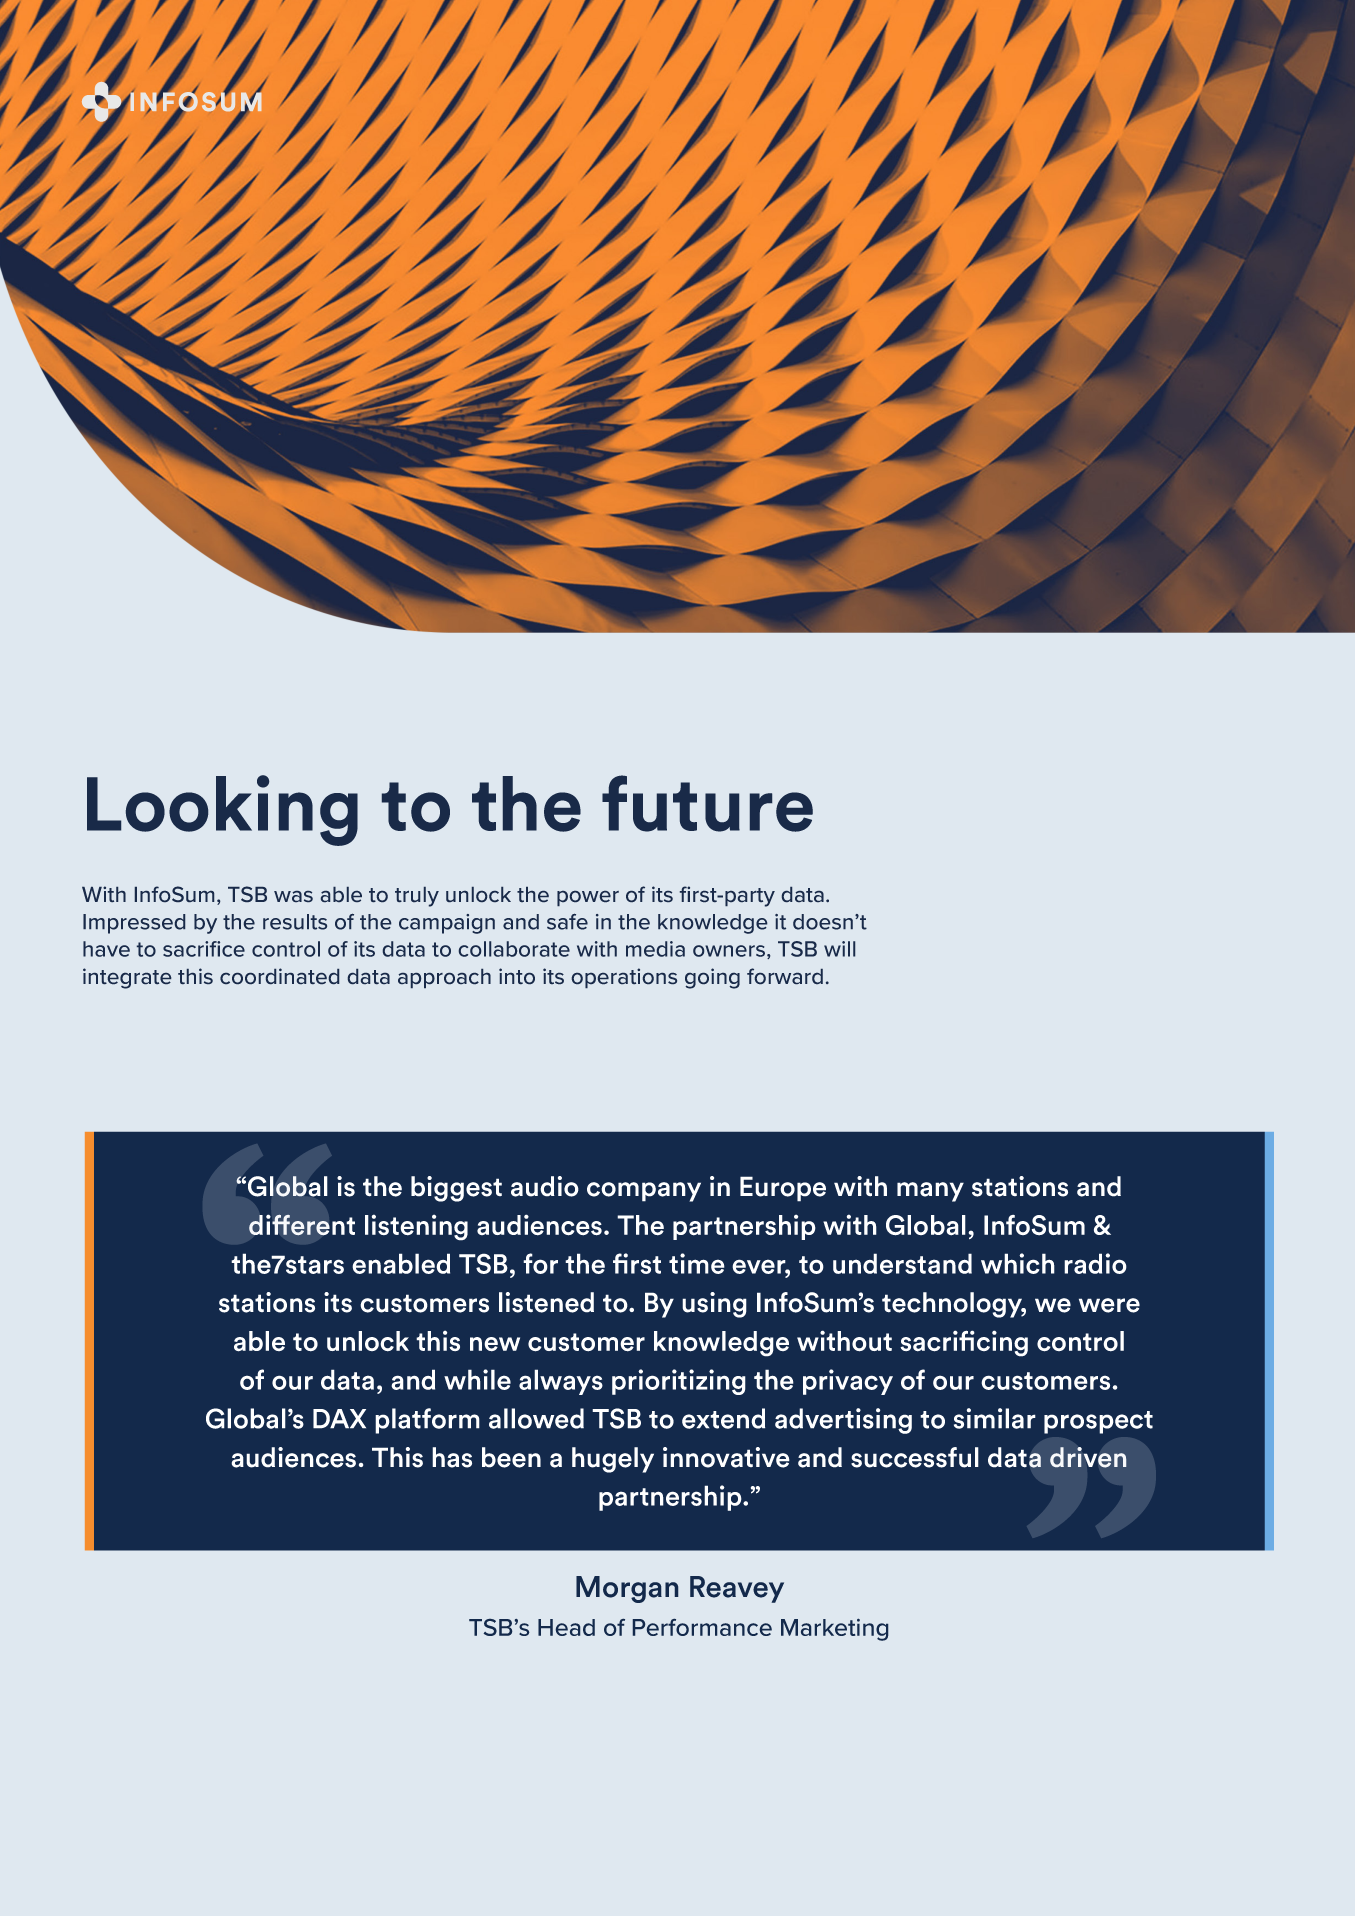 The width and height of the screenshot is (1355, 1916). I want to click on coordinated, so click(279, 976).
